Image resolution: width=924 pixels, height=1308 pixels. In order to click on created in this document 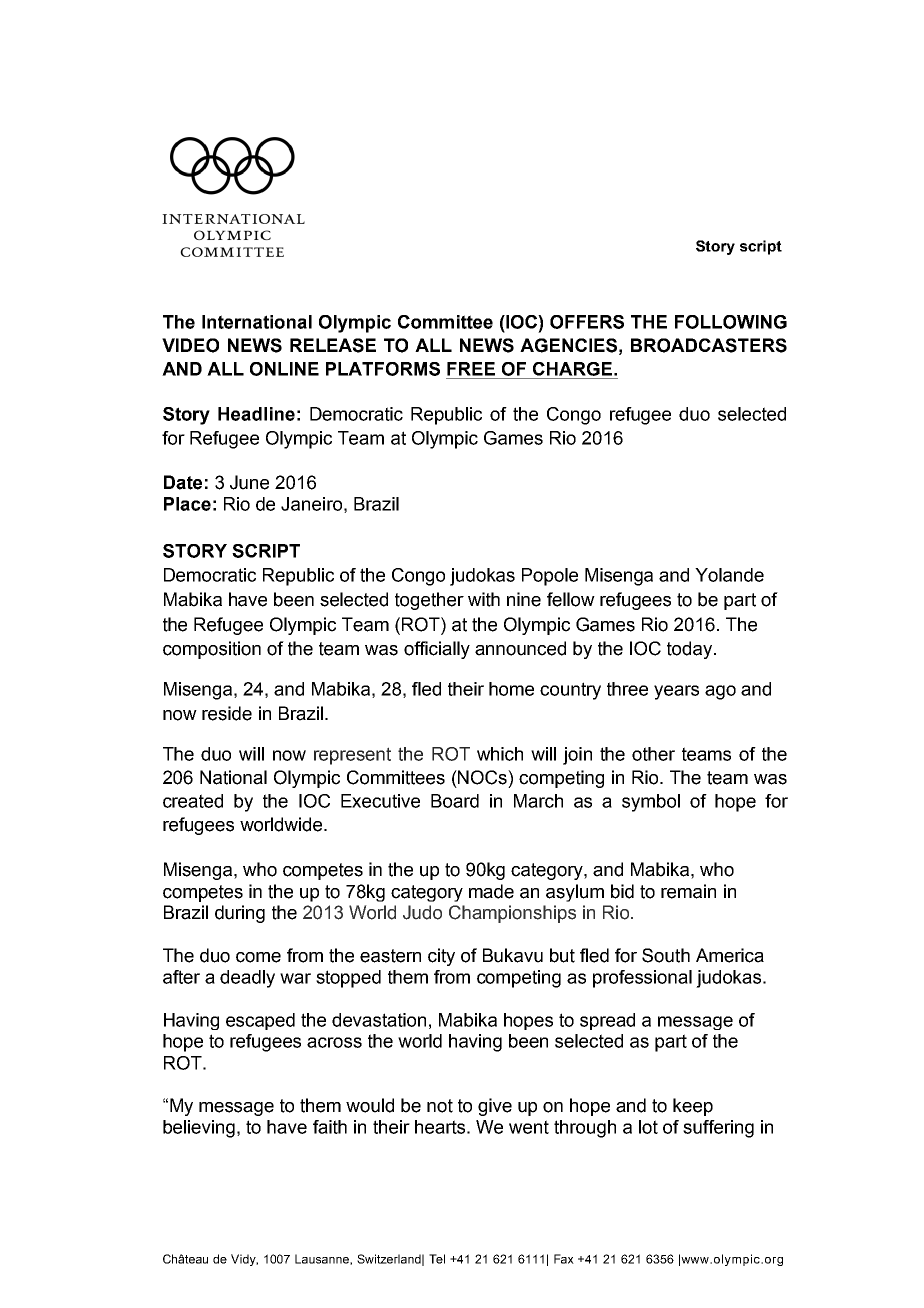, I will do `click(193, 801)`.
